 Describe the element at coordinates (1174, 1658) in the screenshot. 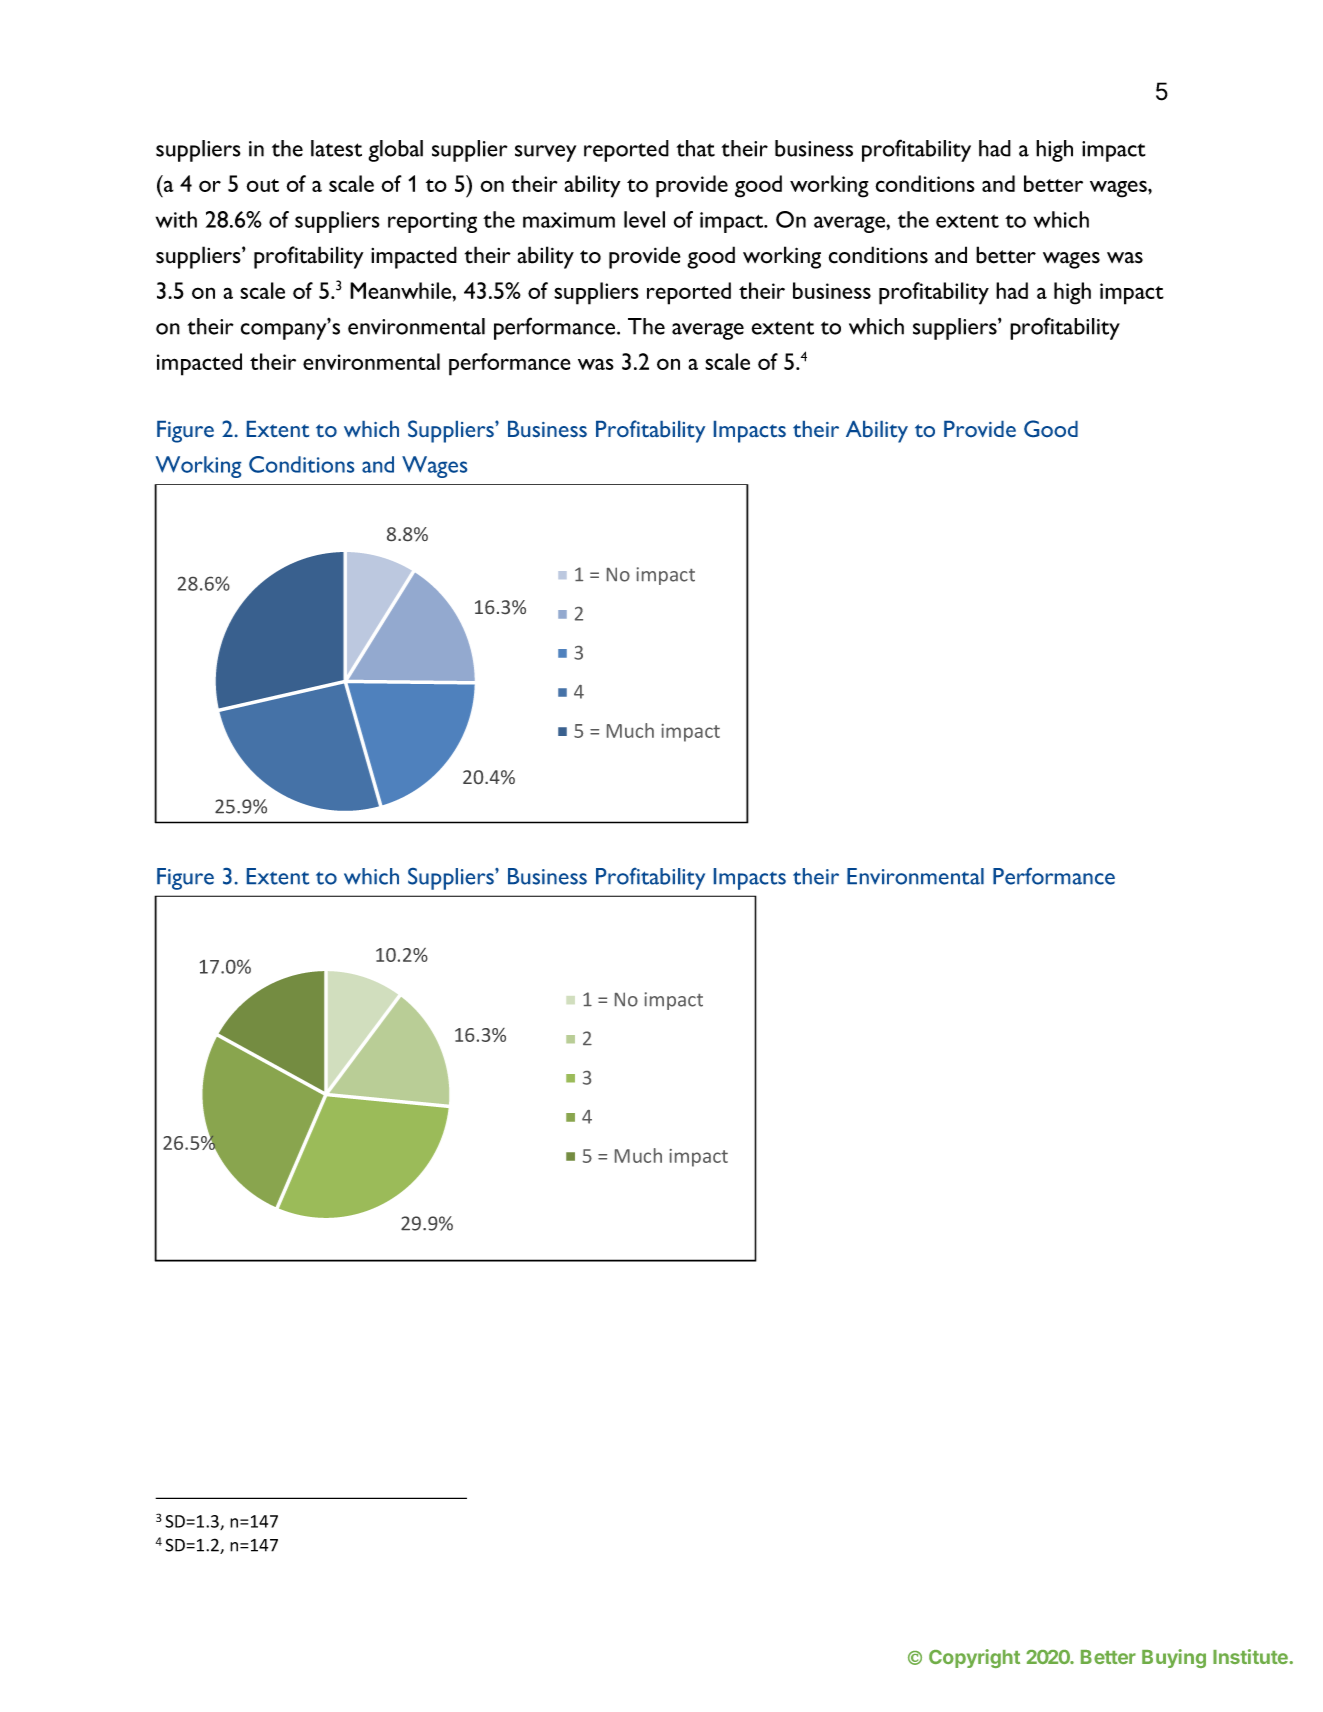

I see `Buying` at that location.
